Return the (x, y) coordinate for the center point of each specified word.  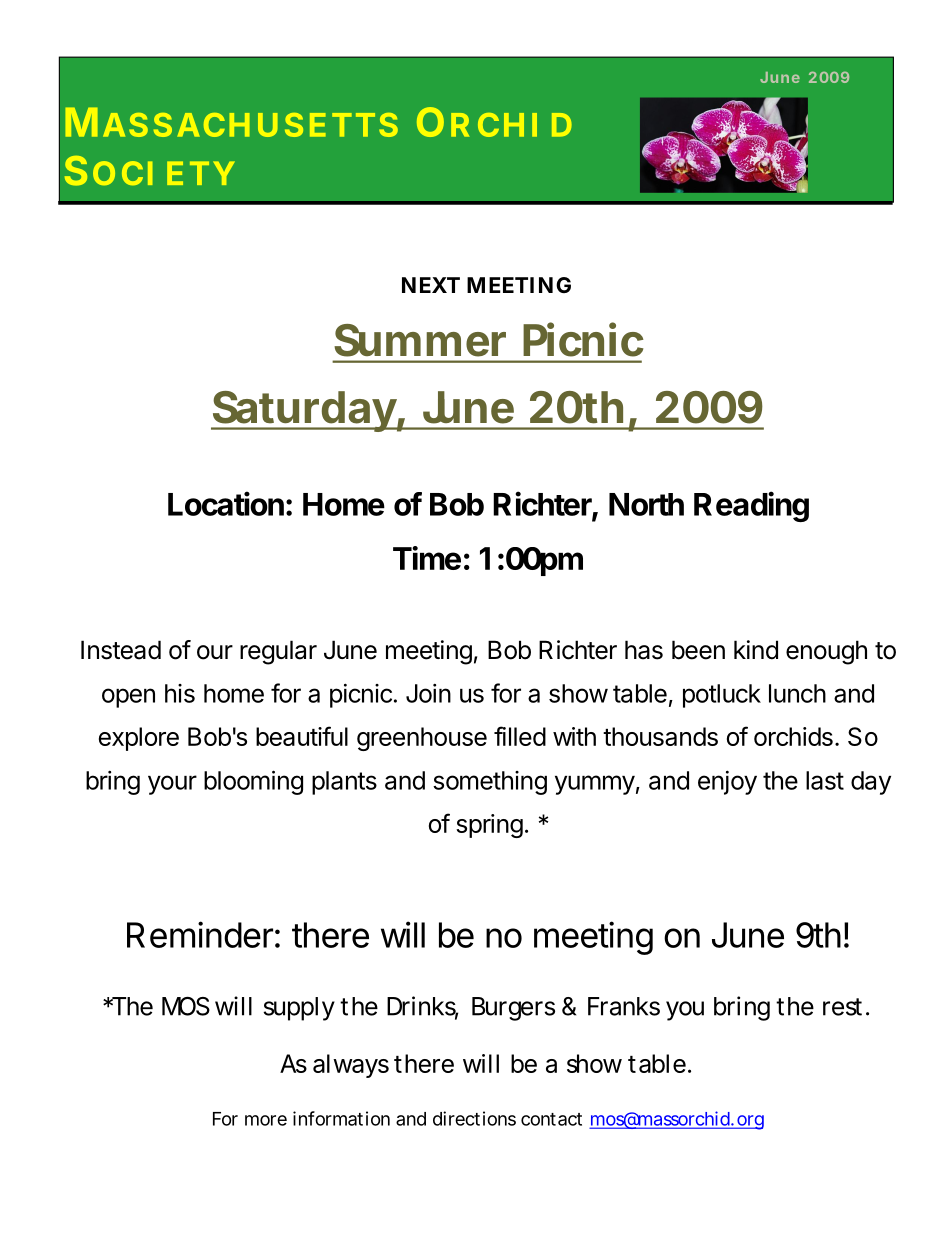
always (351, 1066)
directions (474, 1118)
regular (278, 652)
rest (842, 1007)
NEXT (430, 285)
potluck (721, 696)
